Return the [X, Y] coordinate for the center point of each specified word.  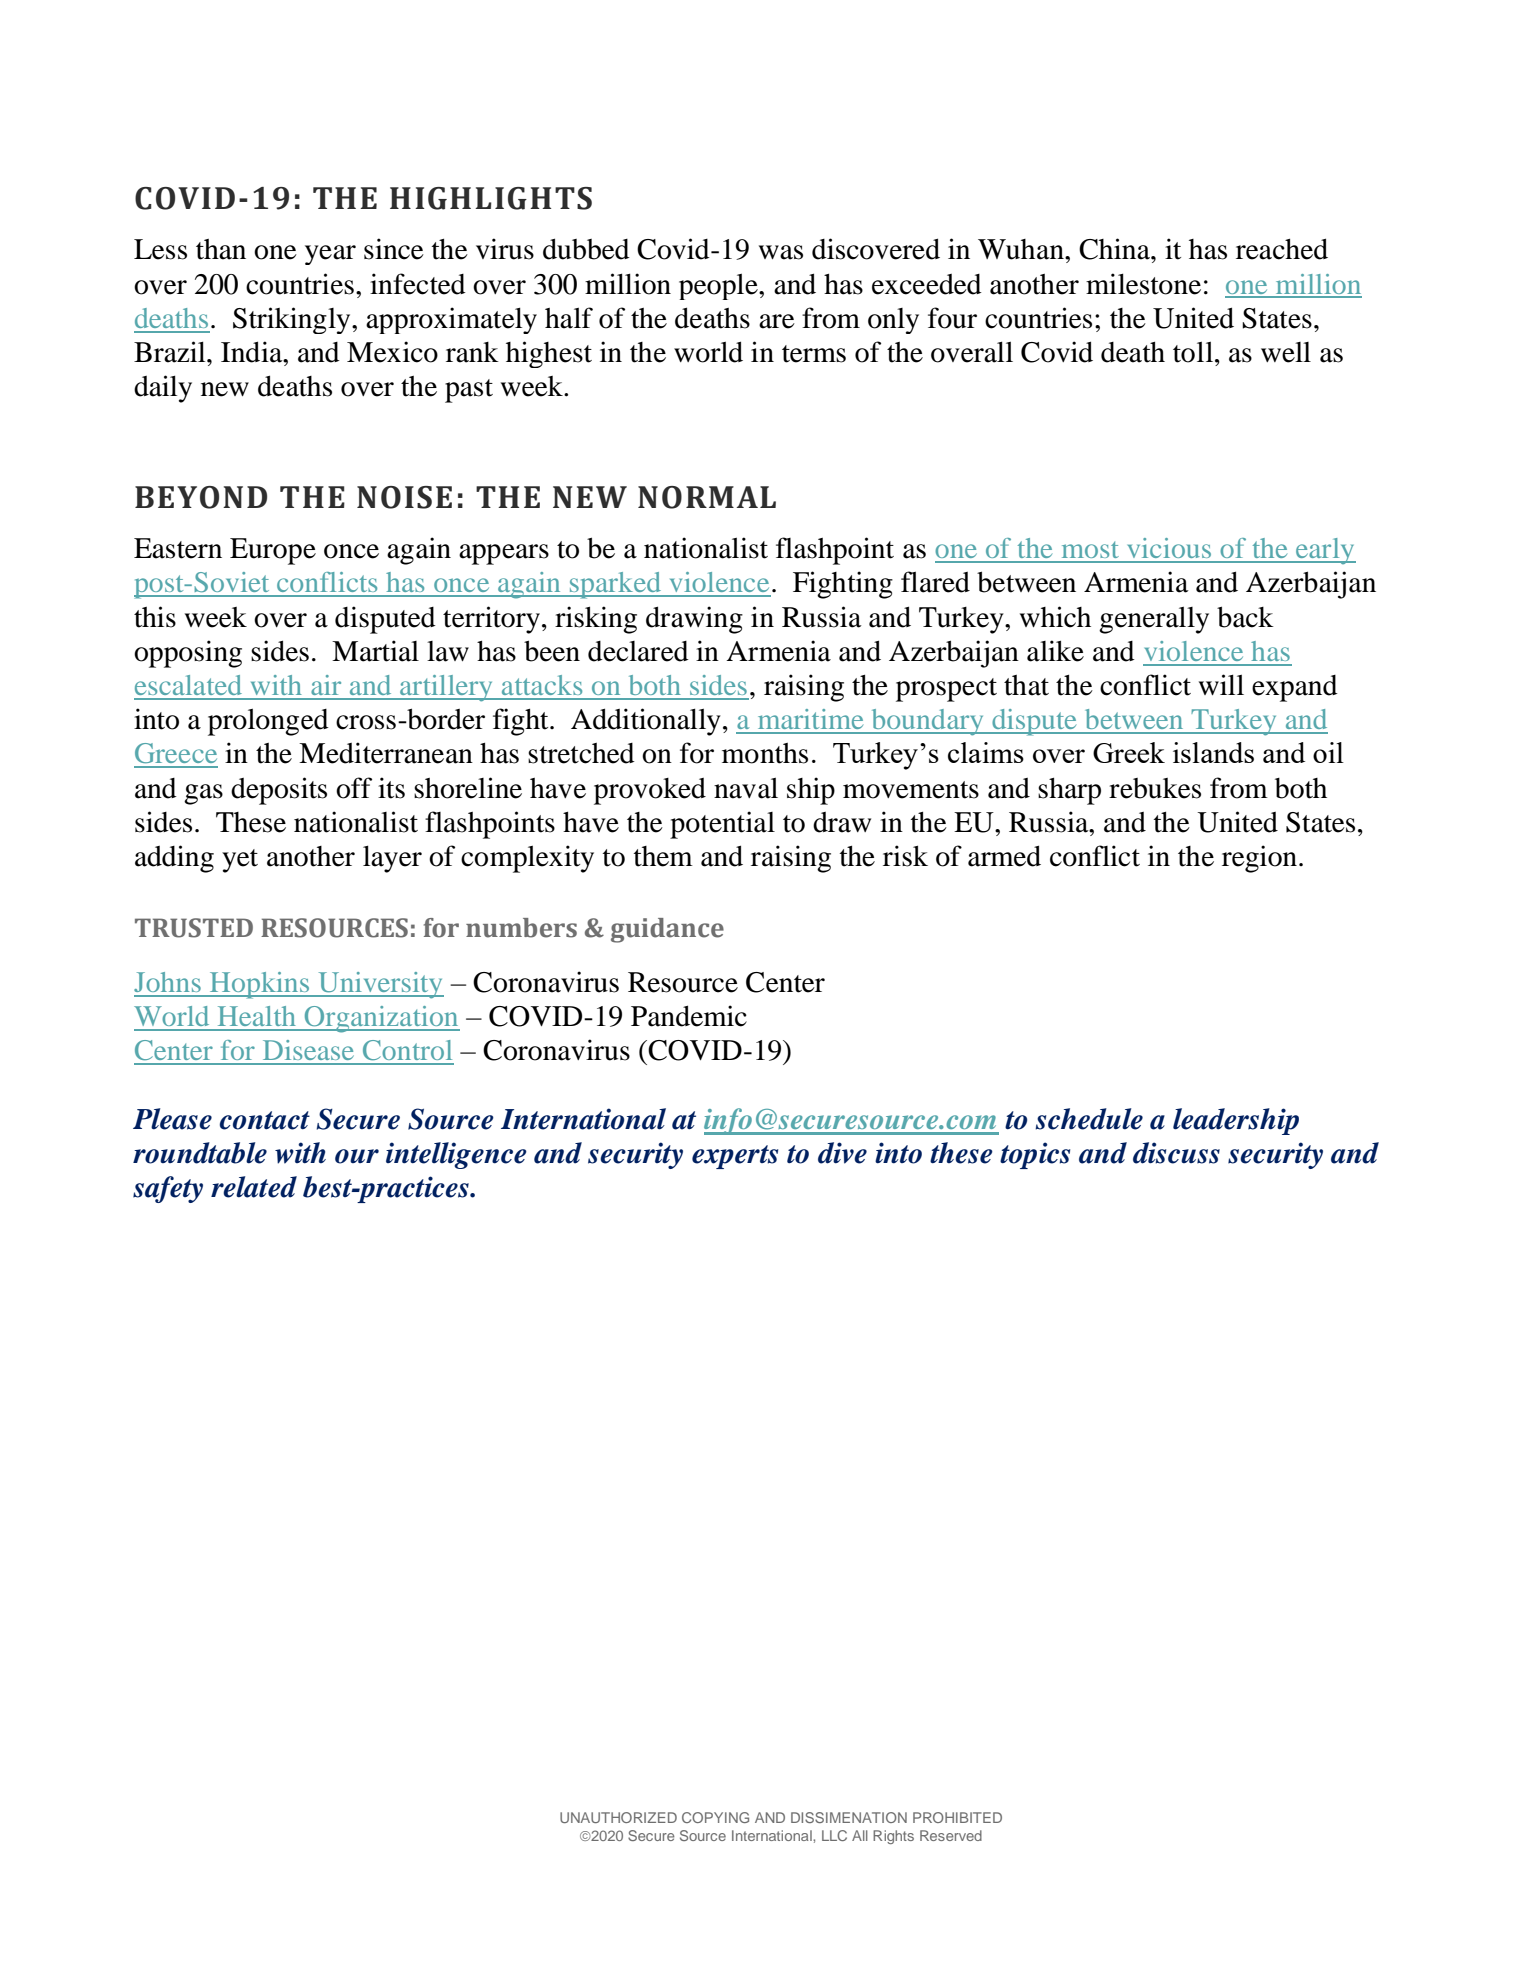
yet [240, 861]
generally [1154, 620]
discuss [1176, 1153]
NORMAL [707, 497]
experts [735, 1157]
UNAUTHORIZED [618, 1817]
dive [842, 1153]
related [254, 1187]
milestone [1143, 284]
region [1259, 859]
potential [722, 825]
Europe [273, 551]
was [781, 252]
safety [168, 1189]
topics [1035, 1155]
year [330, 255]
